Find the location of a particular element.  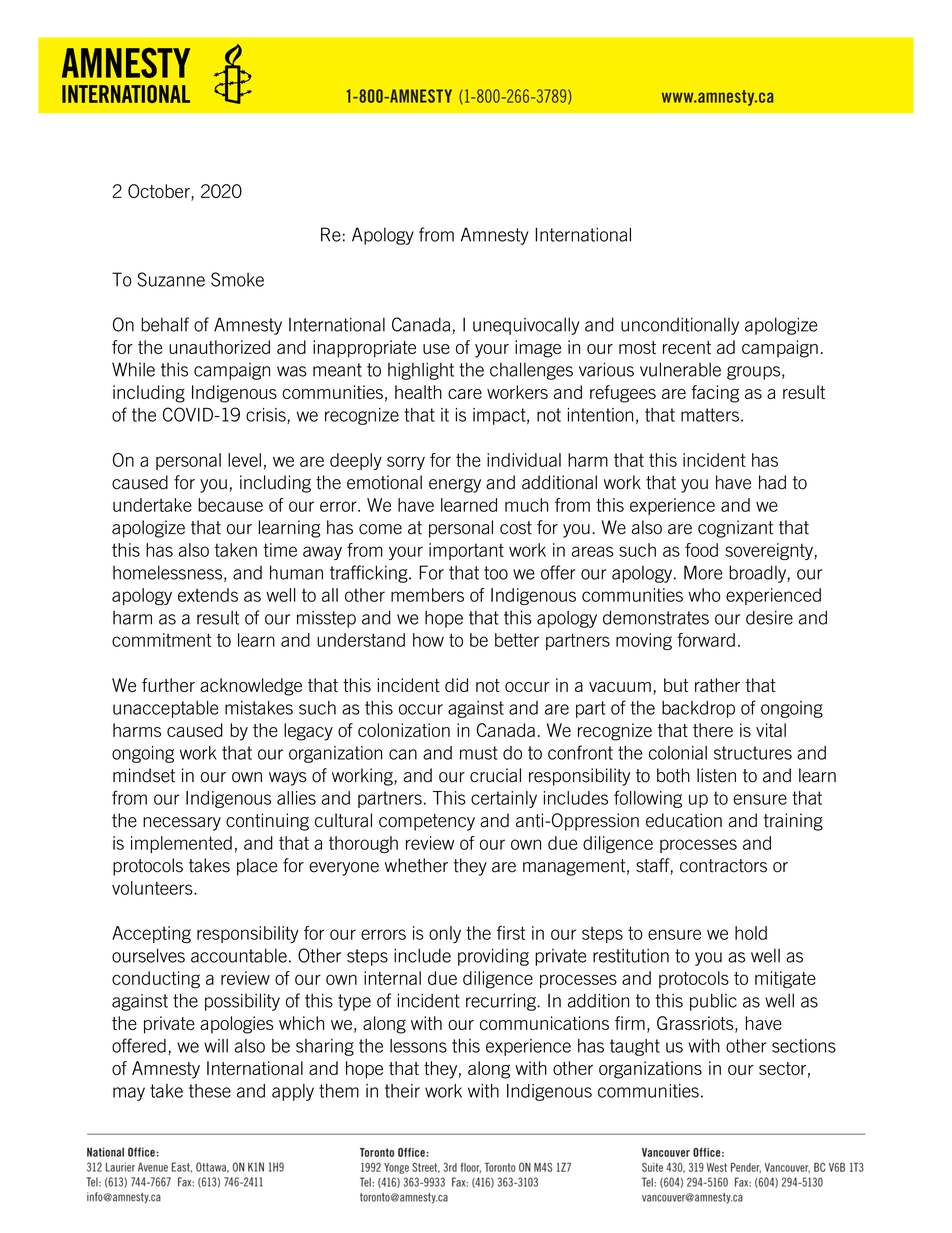

Smoke is located at coordinates (237, 279).
